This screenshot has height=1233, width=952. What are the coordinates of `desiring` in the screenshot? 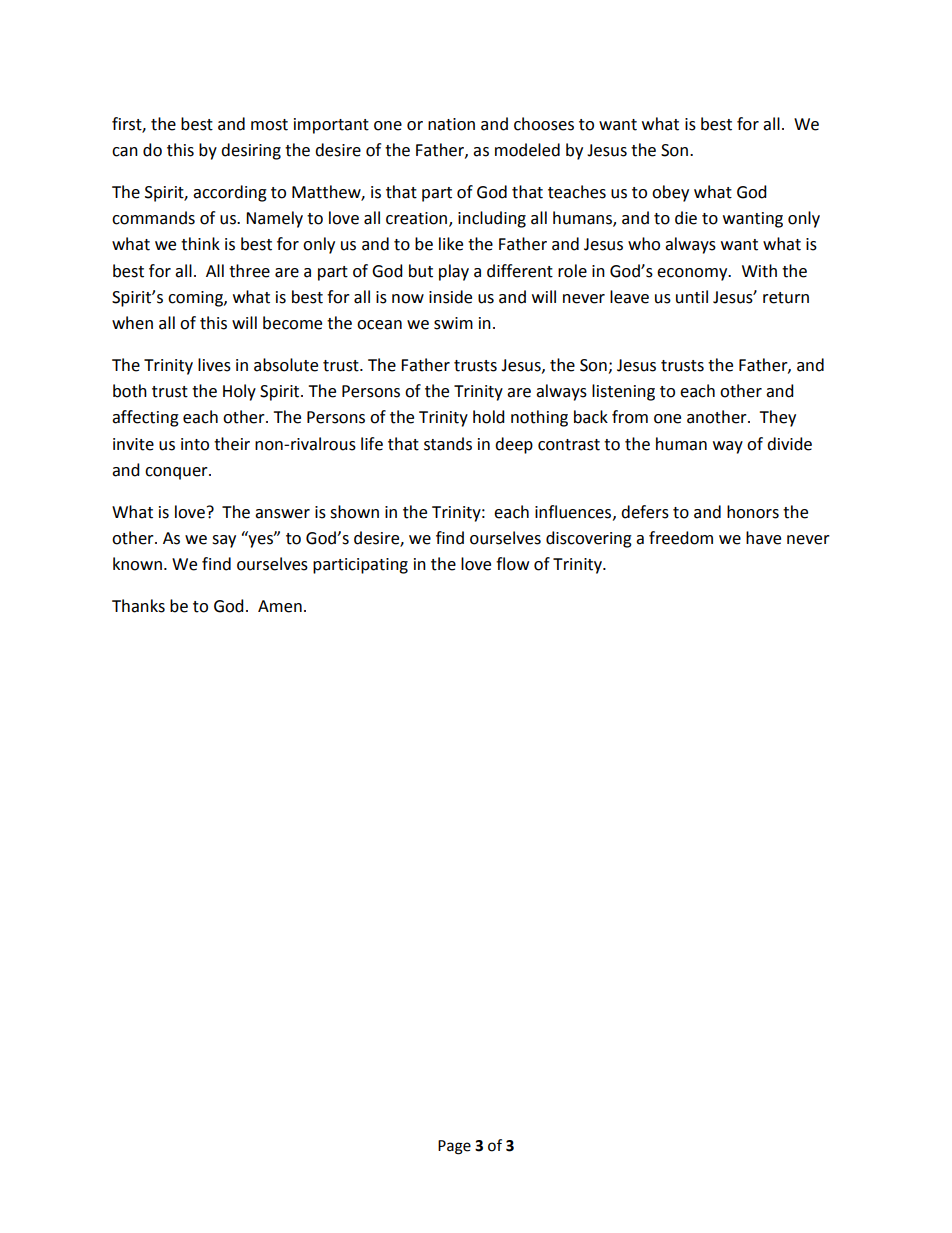 It's located at (251, 151).
